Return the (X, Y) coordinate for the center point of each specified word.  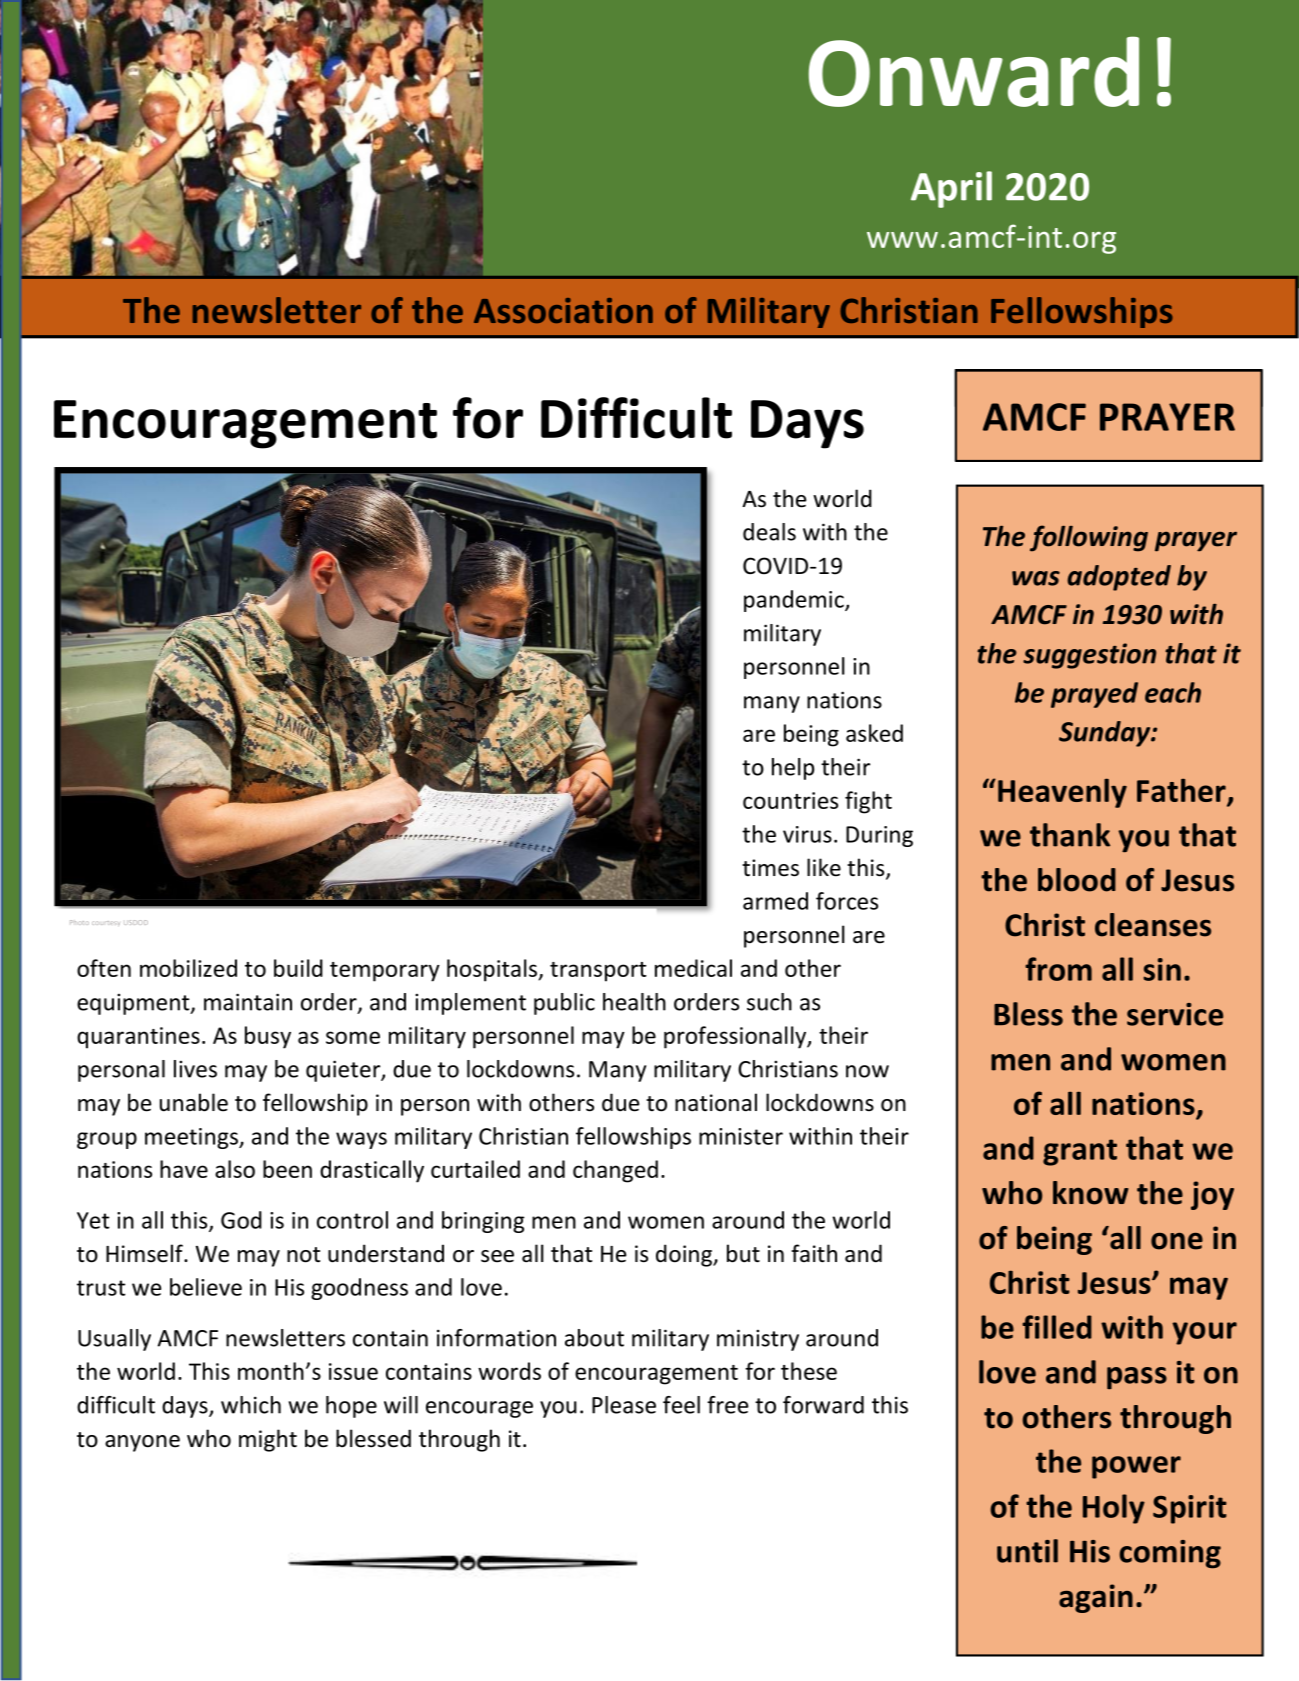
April (951, 189)
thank (1070, 835)
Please (624, 1405)
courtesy (106, 923)
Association (563, 310)
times (770, 868)
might (268, 1440)
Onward (974, 71)
